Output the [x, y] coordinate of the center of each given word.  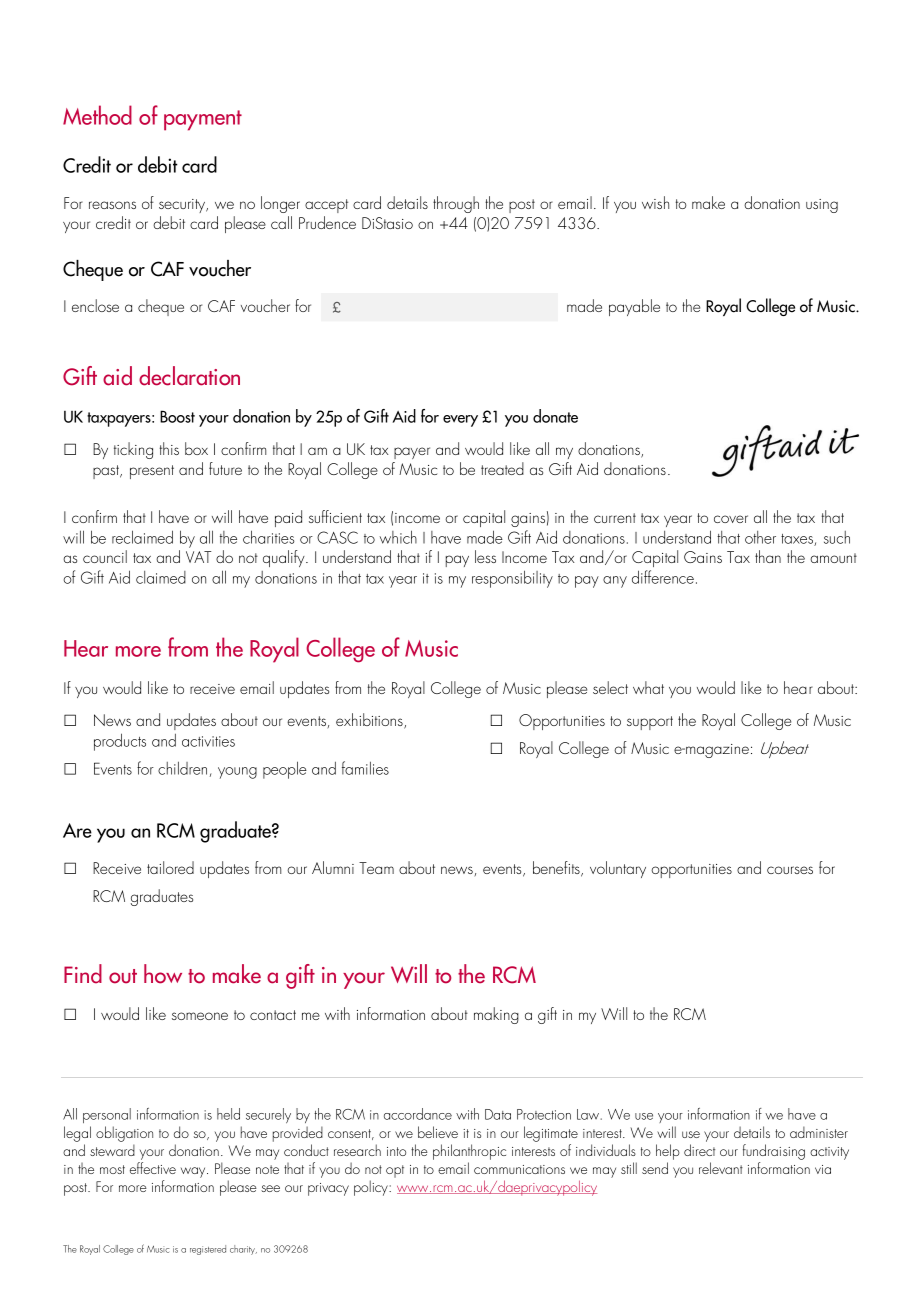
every [460, 421]
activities [208, 741]
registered [208, 1250]
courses [790, 870]
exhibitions [370, 721]
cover [731, 519]
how [163, 974]
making [496, 1015]
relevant [721, 1168]
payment [203, 120]
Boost [177, 416]
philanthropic [469, 1153]
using [822, 206]
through [456, 204]
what [648, 687]
